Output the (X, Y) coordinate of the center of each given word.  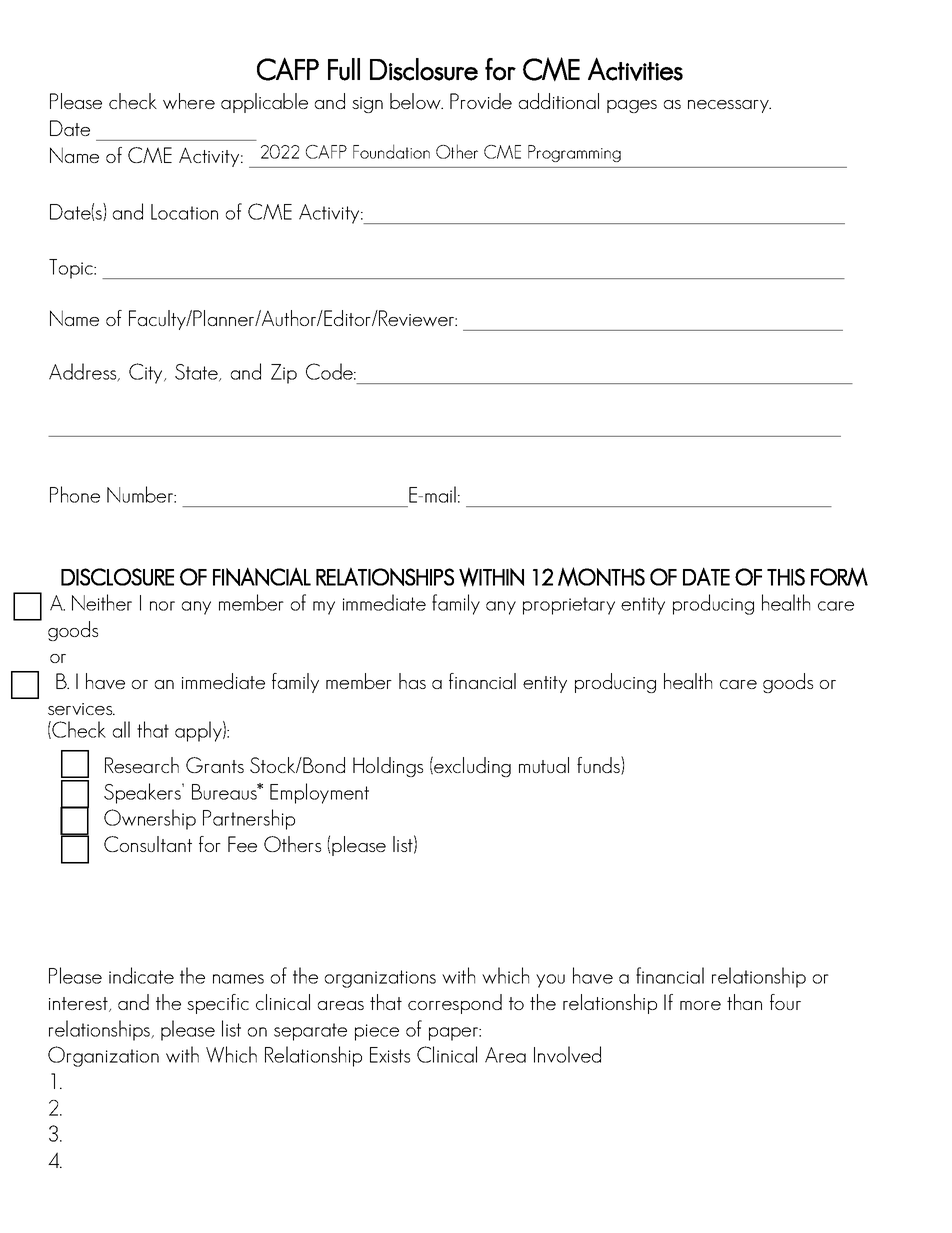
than (744, 1002)
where (189, 101)
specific (218, 1004)
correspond (455, 1004)
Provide (481, 101)
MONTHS (601, 577)
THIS (786, 577)
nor (162, 606)
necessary (729, 106)
